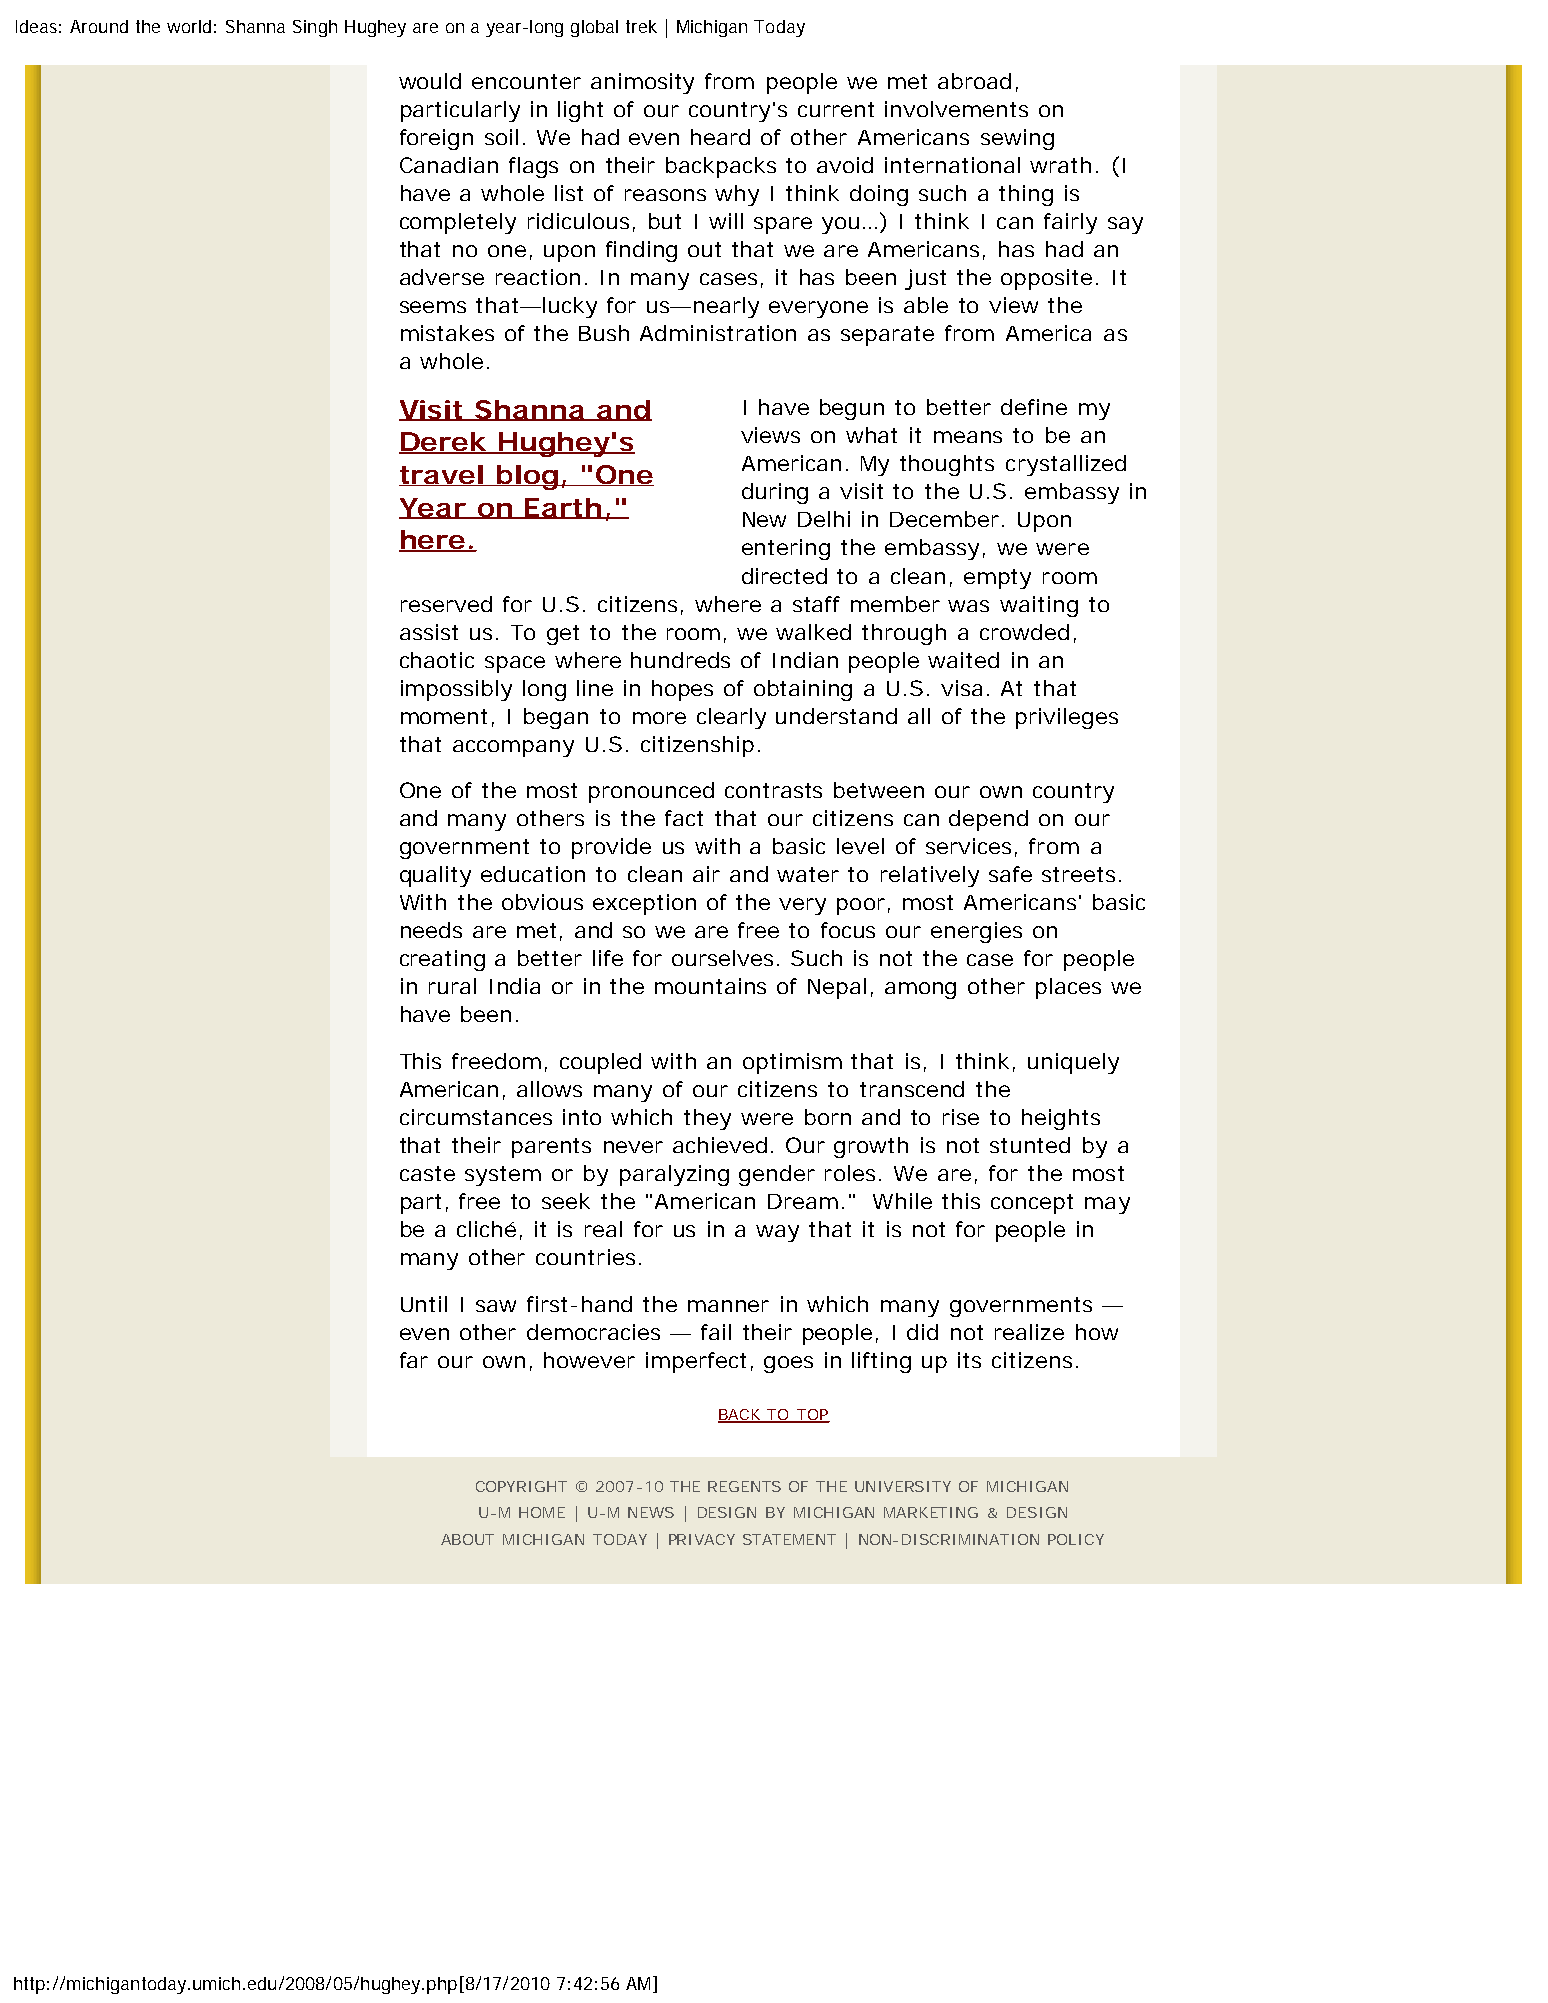 The image size is (1548, 2003). I want to click on ABOUT, so click(467, 1539).
